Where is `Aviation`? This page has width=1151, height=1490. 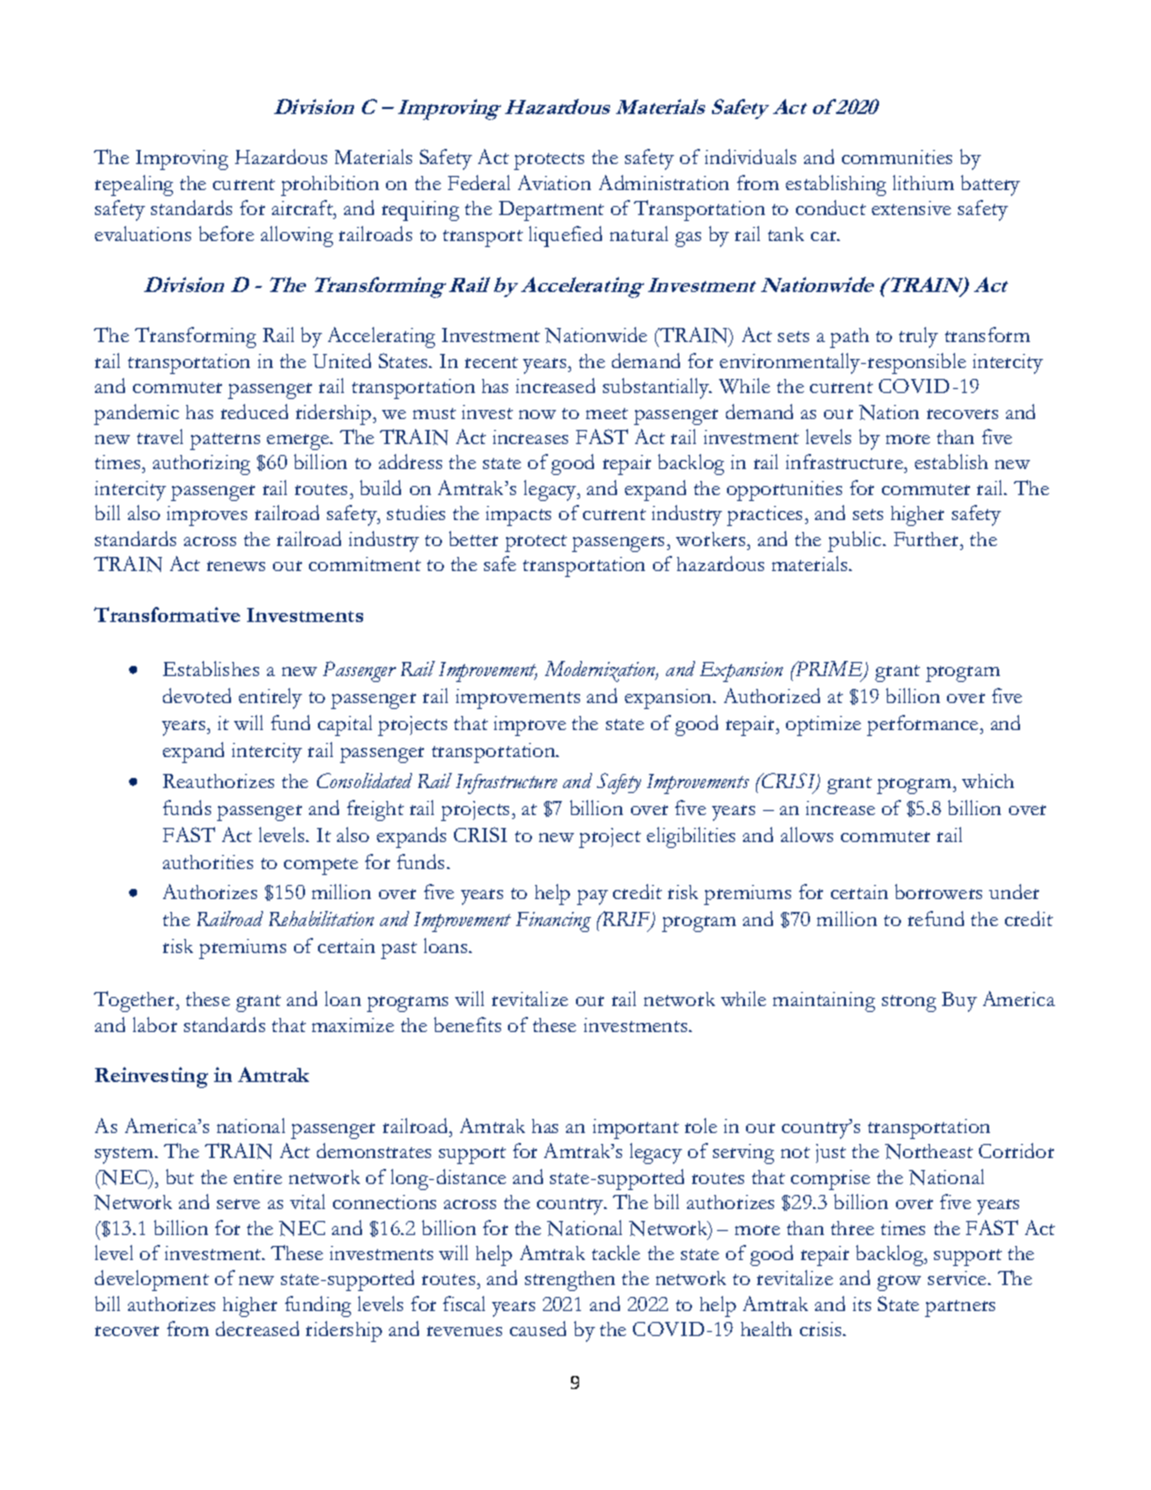
Aviation is located at coordinates (554, 182).
